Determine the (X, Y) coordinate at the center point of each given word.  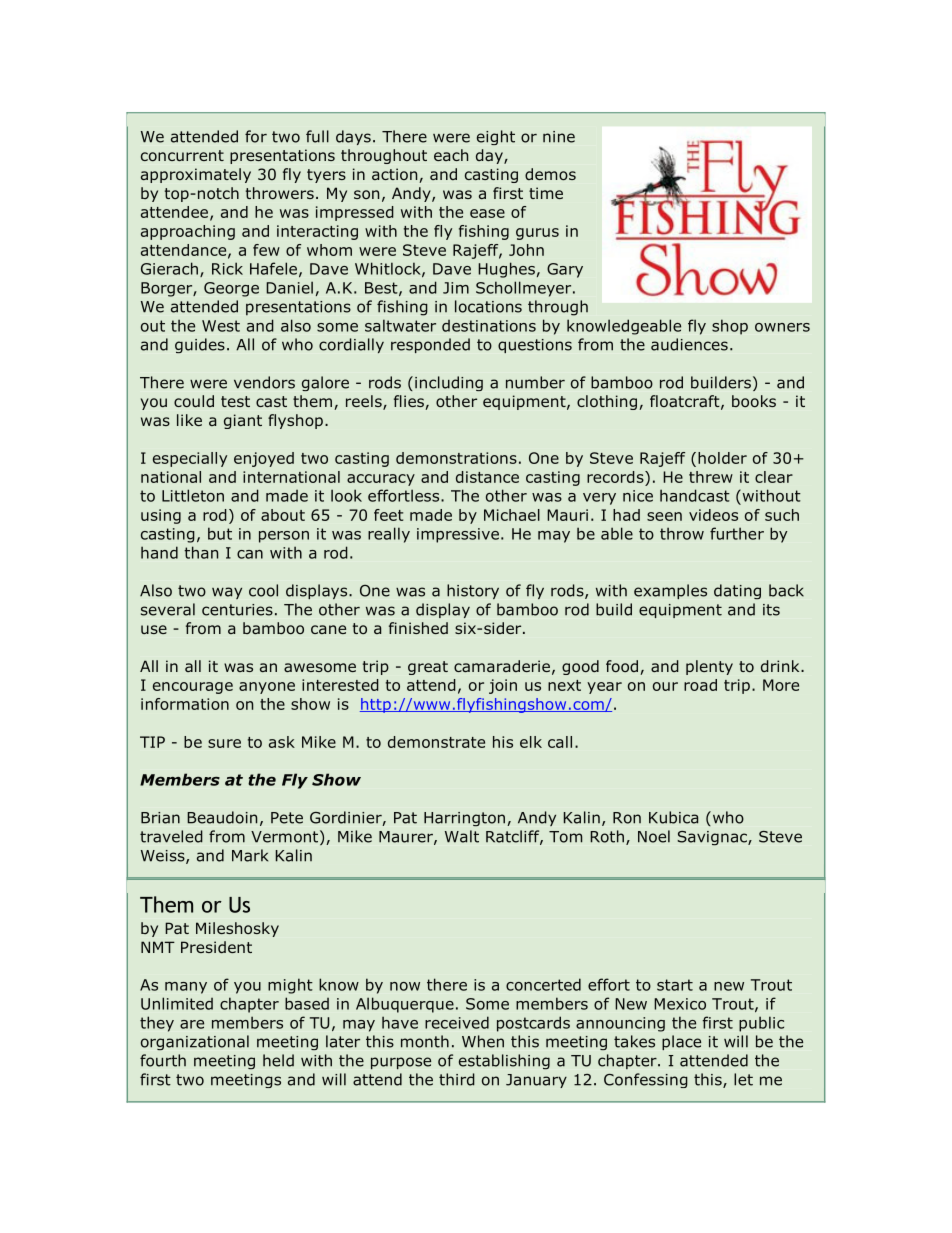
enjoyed (264, 459)
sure (224, 743)
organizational (195, 1042)
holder (722, 458)
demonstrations (456, 458)
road (700, 685)
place (681, 1042)
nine (559, 137)
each (451, 155)
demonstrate (436, 742)
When (483, 1041)
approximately (196, 175)
